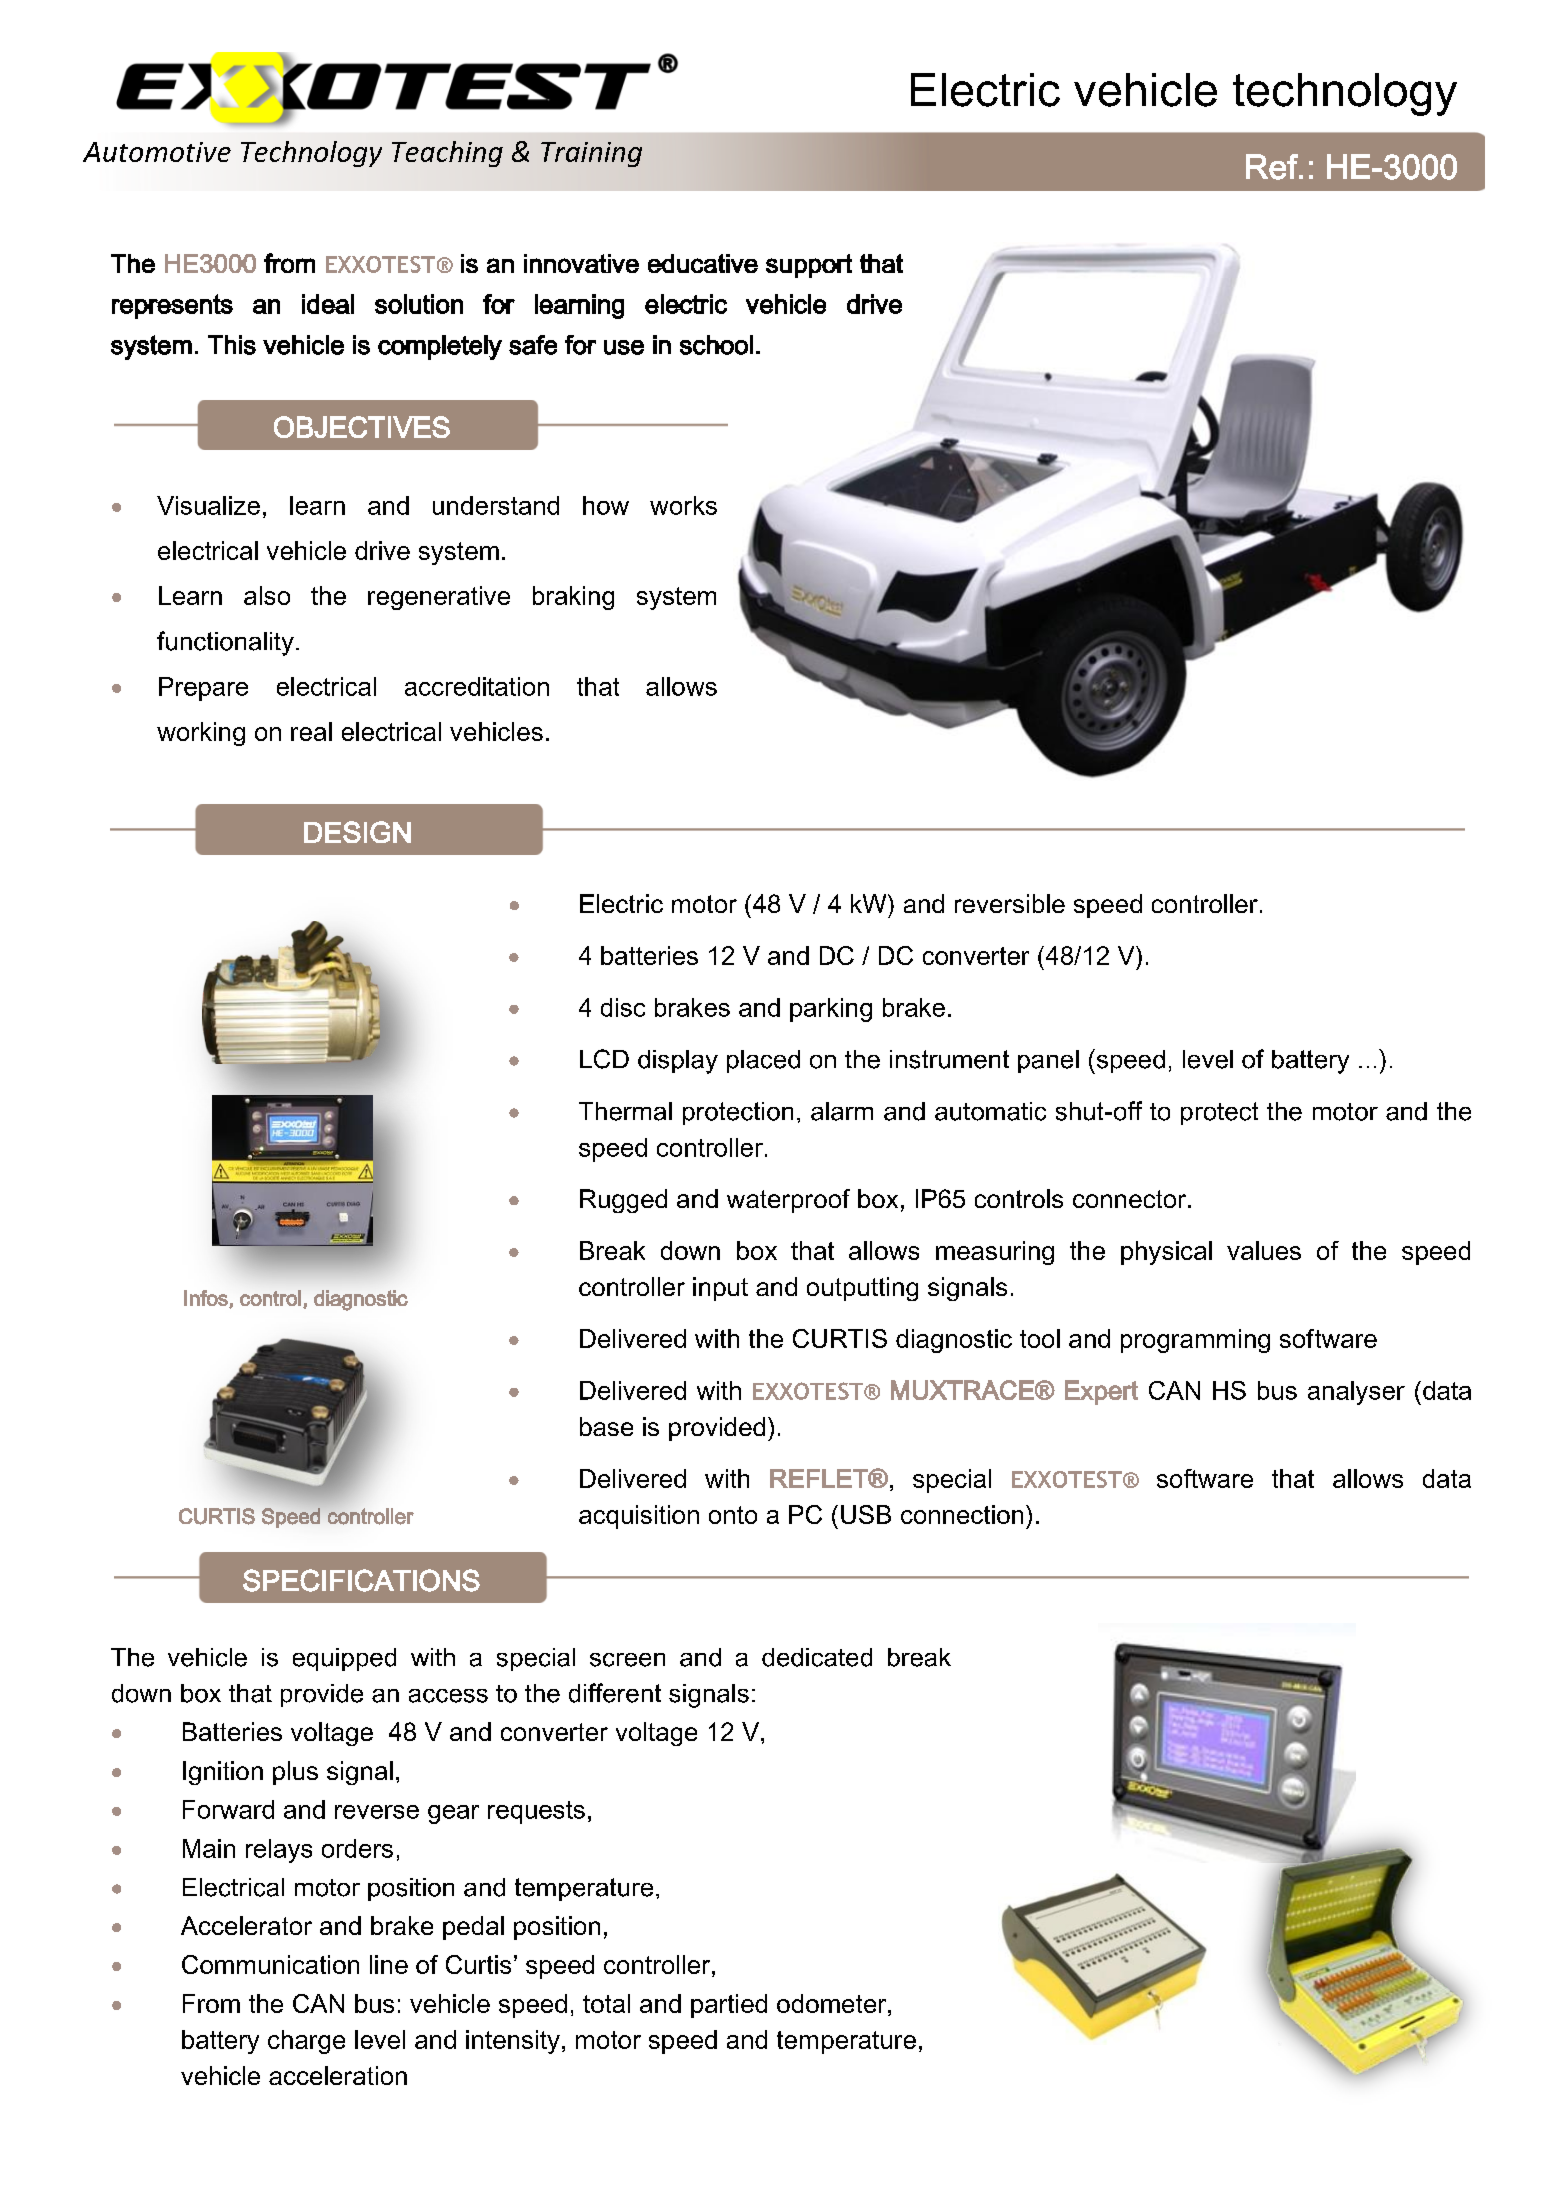 The width and height of the screenshot is (1546, 2186). I want to click on charge, so click(306, 2042).
